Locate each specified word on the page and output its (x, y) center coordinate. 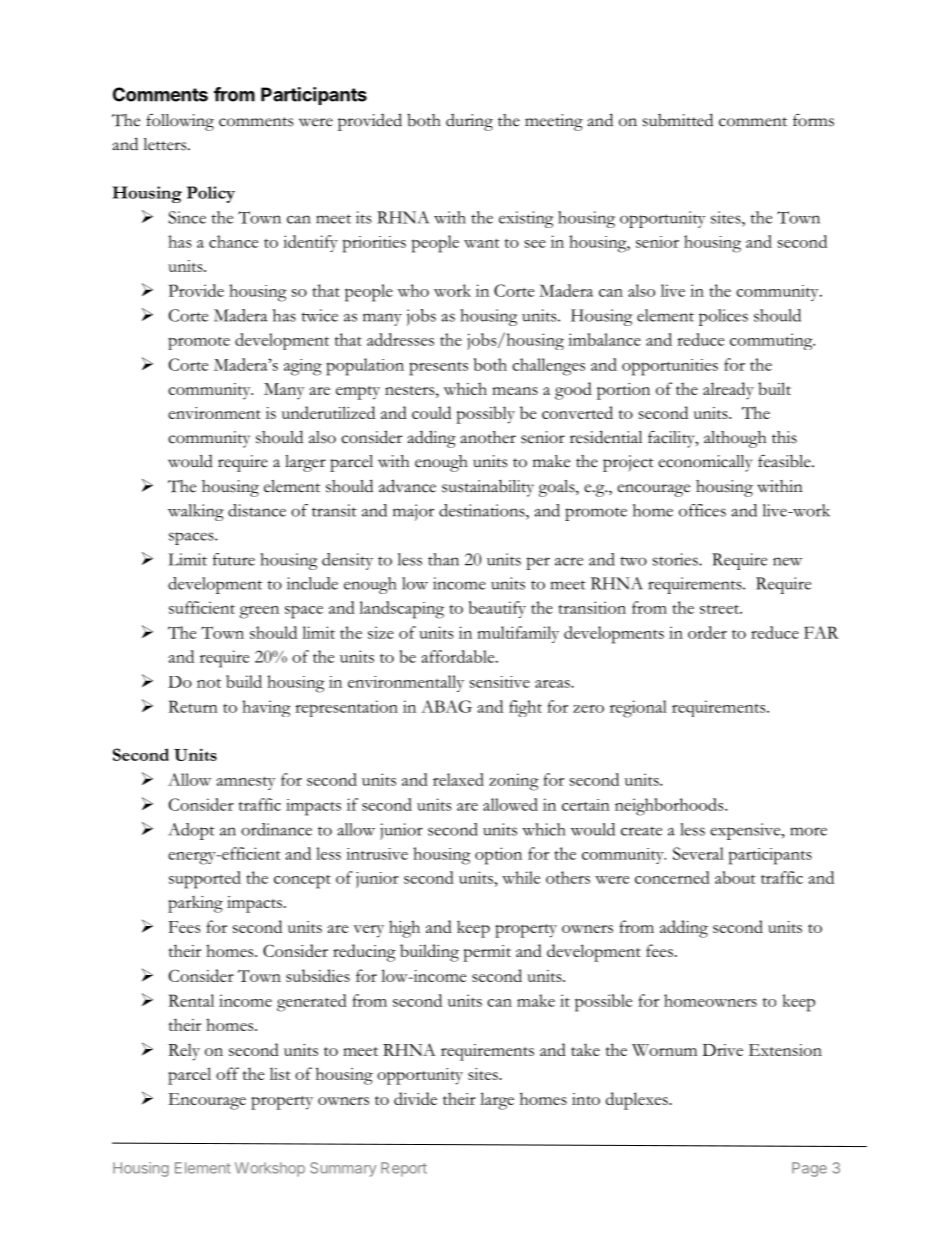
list (280, 1073)
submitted (678, 120)
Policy (211, 194)
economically (705, 463)
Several (698, 853)
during (469, 122)
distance (257, 510)
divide (415, 1098)
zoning (514, 782)
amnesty (245, 783)
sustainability (488, 488)
